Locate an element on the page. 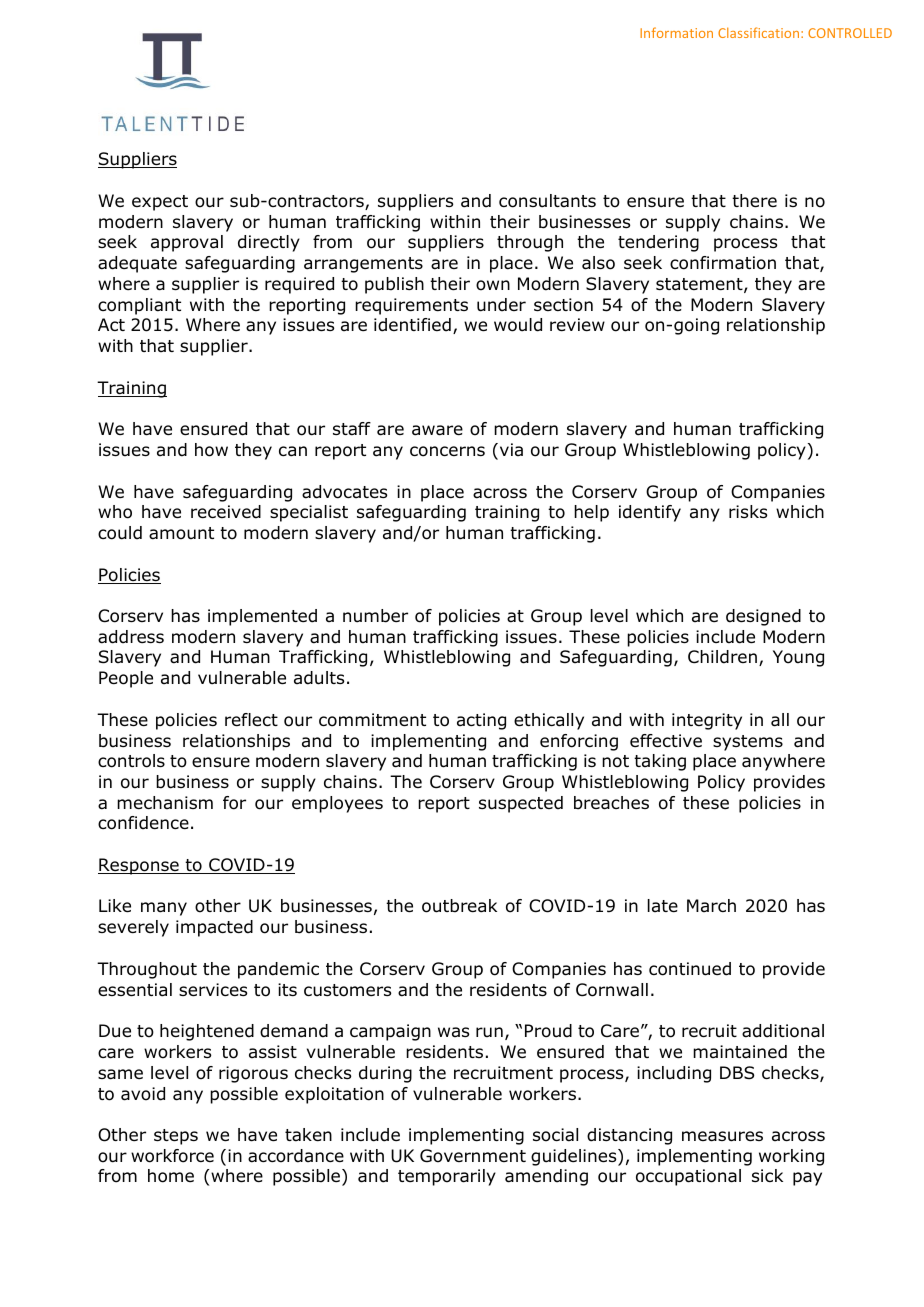 The image size is (924, 1307). number is located at coordinates (375, 616).
